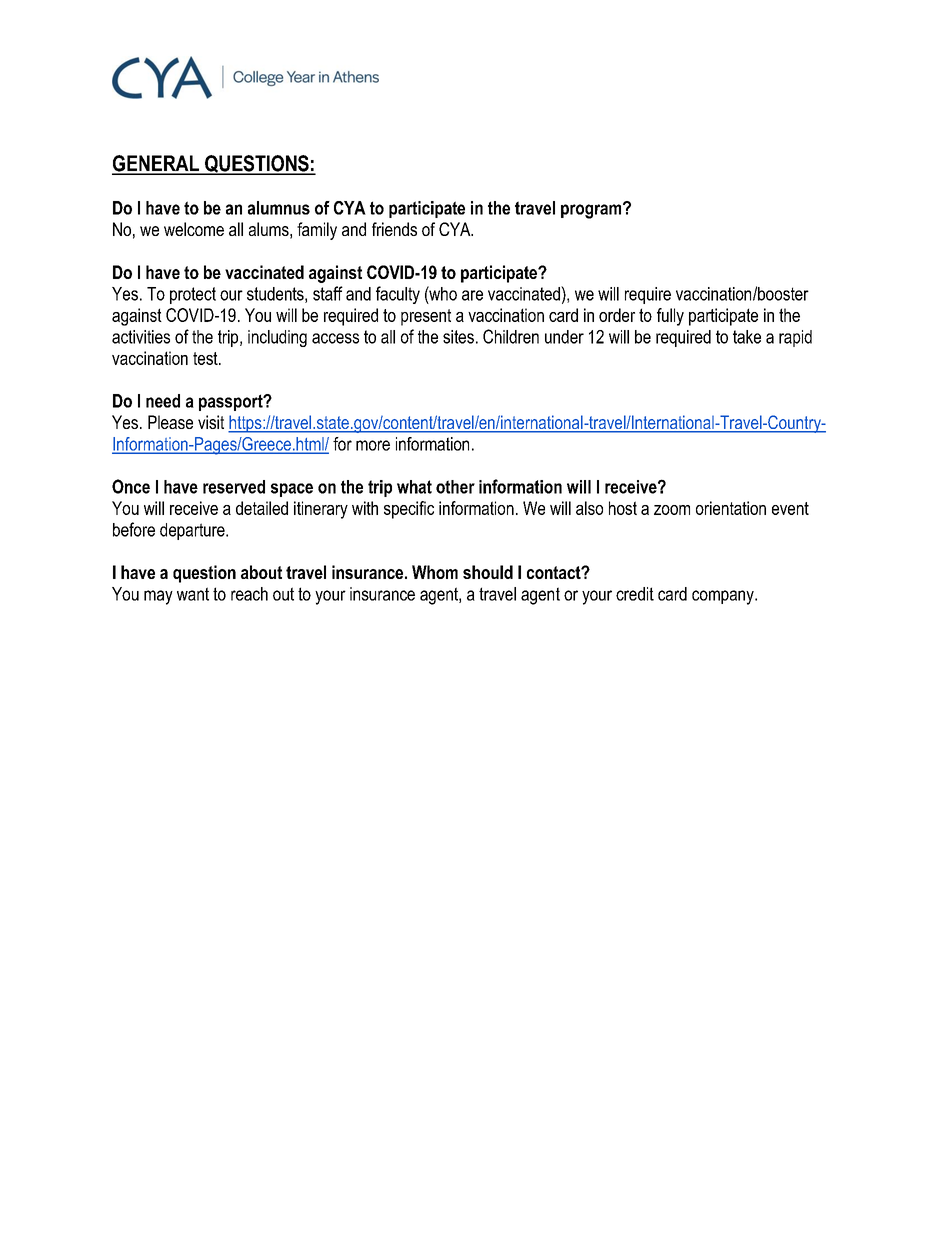  I want to click on credit, so click(635, 594).
